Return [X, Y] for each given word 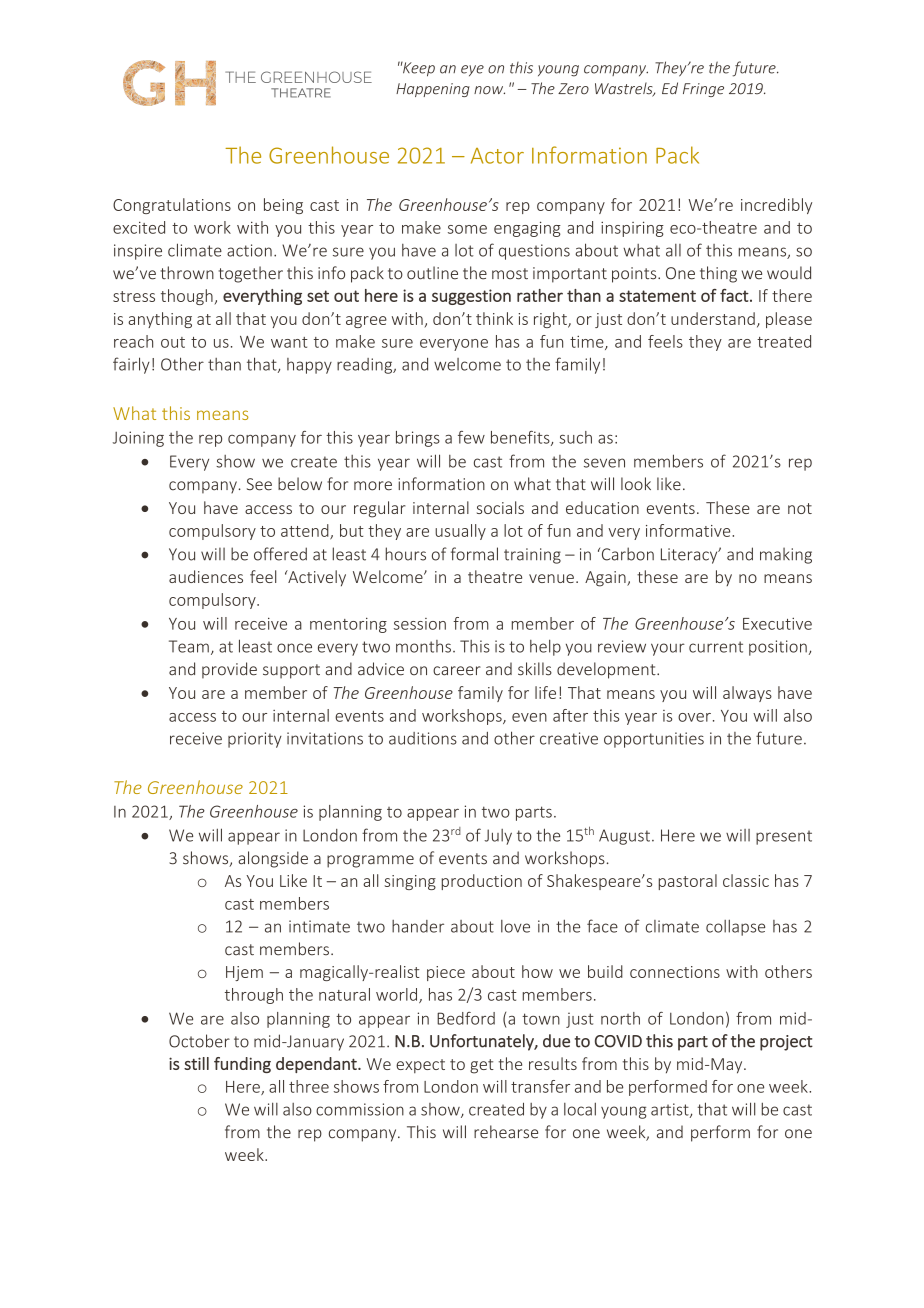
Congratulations [172, 206]
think [494, 318]
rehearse [506, 1132]
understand [713, 318]
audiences [206, 576]
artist [671, 1110]
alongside [273, 859]
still [196, 1063]
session [420, 624]
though [187, 297]
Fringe [703, 90]
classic [746, 880]
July [498, 837]
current [716, 647]
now [489, 90]
